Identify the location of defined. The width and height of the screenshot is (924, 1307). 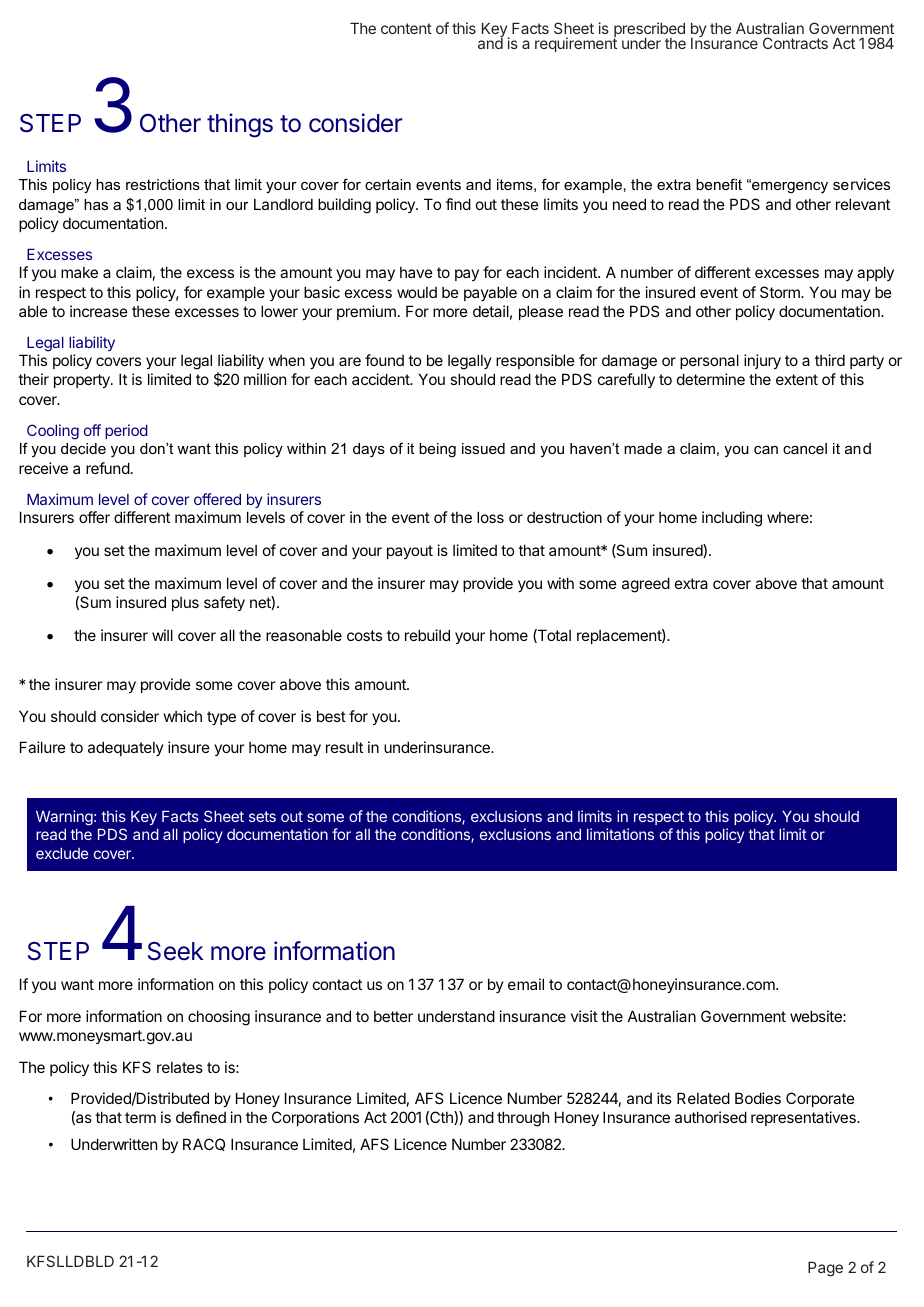
(201, 1117).
